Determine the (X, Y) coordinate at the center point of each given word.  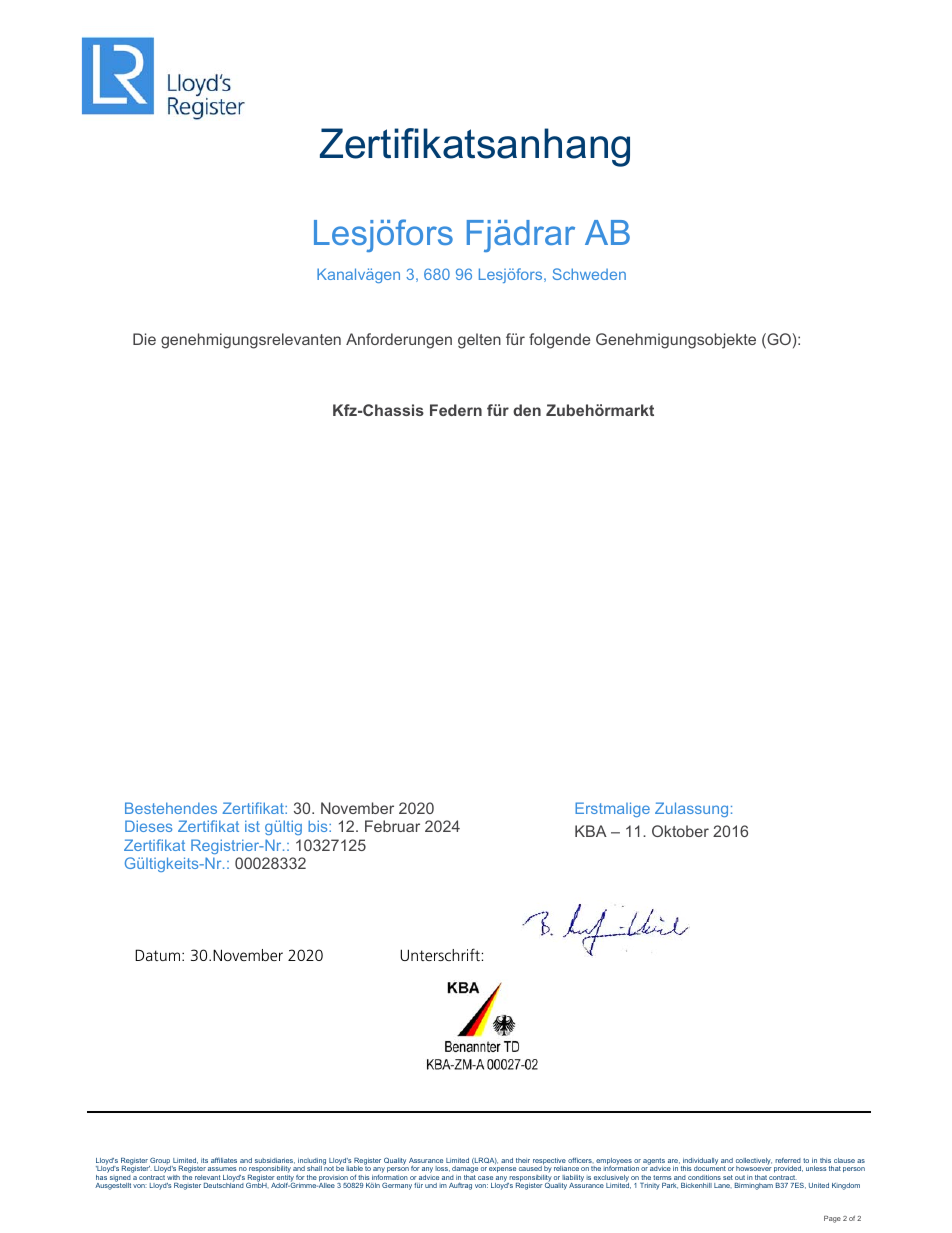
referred (788, 1160)
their (523, 1160)
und (431, 1185)
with (173, 1177)
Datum (157, 955)
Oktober (680, 831)
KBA (591, 831)
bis (319, 826)
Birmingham (754, 1186)
